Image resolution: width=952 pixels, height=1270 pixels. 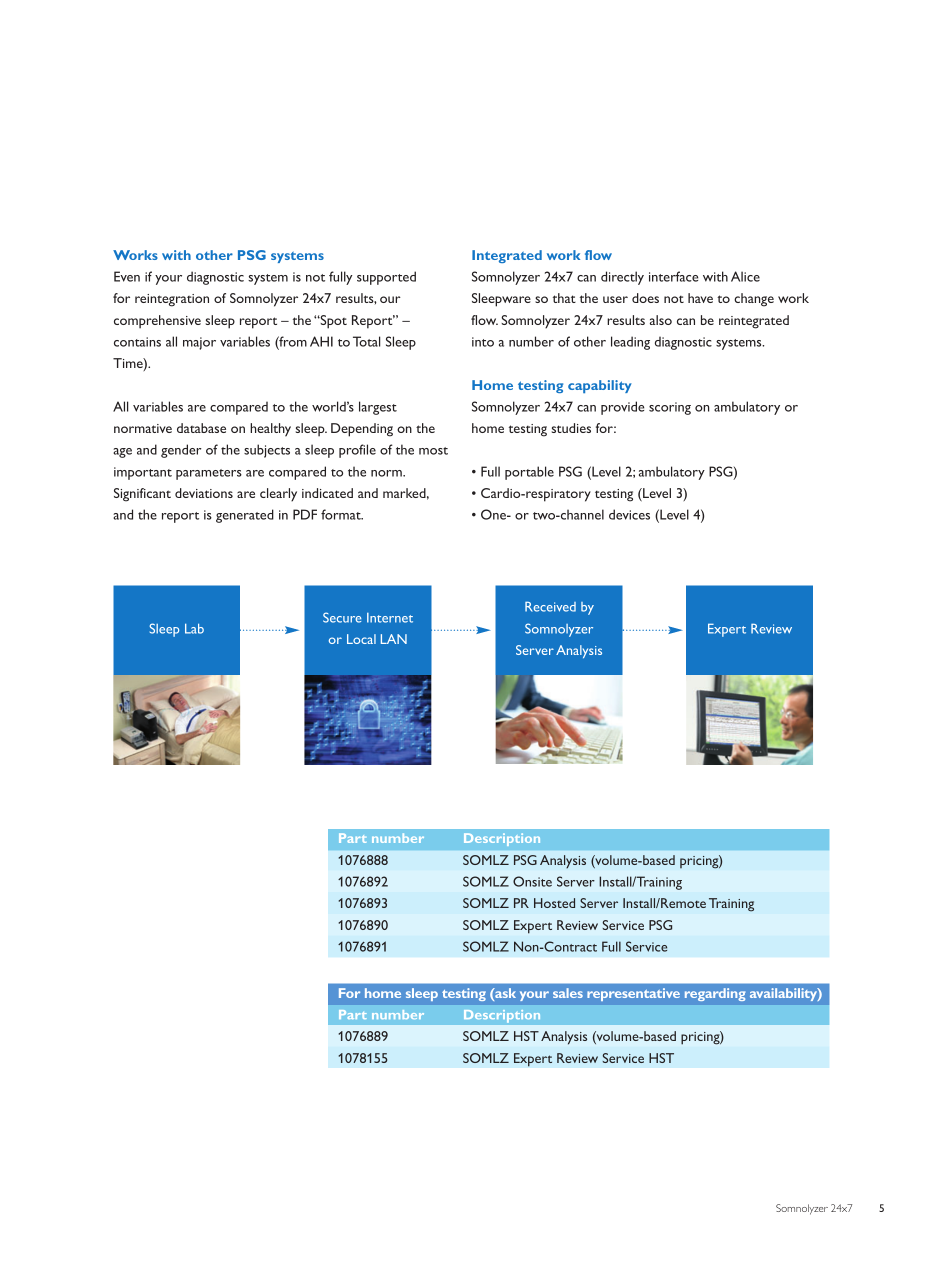 What do you see at coordinates (568, 993) in the screenshot?
I see `sales` at bounding box center [568, 993].
